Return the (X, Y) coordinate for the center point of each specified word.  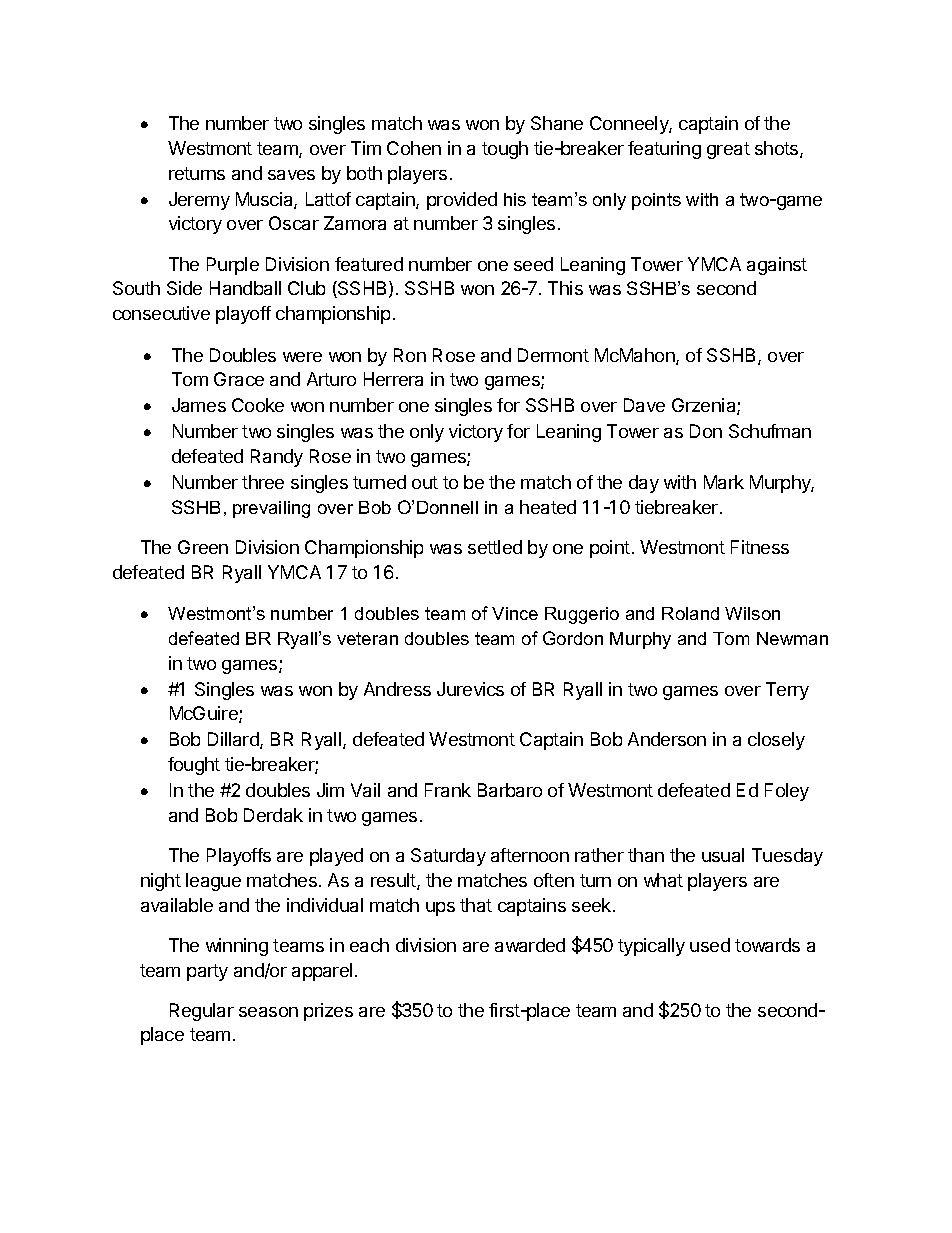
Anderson (667, 739)
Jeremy (199, 201)
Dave (644, 405)
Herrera (393, 379)
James (199, 405)
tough (505, 150)
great (728, 150)
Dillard (234, 740)
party (207, 972)
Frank (448, 790)
